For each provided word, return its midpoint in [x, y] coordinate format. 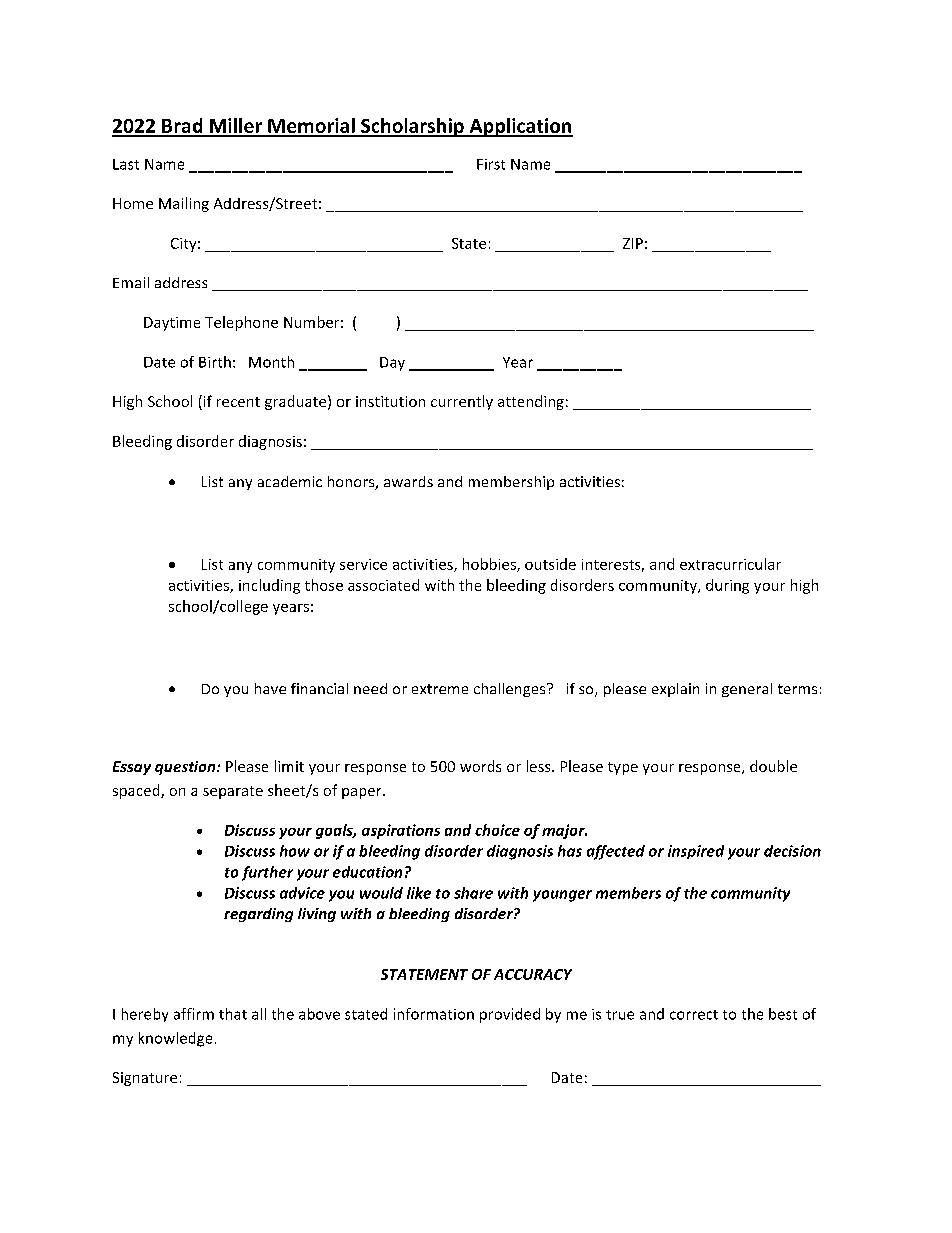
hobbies [490, 565]
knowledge [175, 1039]
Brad [182, 127]
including [269, 586]
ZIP [633, 243]
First [491, 164]
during [727, 586]
